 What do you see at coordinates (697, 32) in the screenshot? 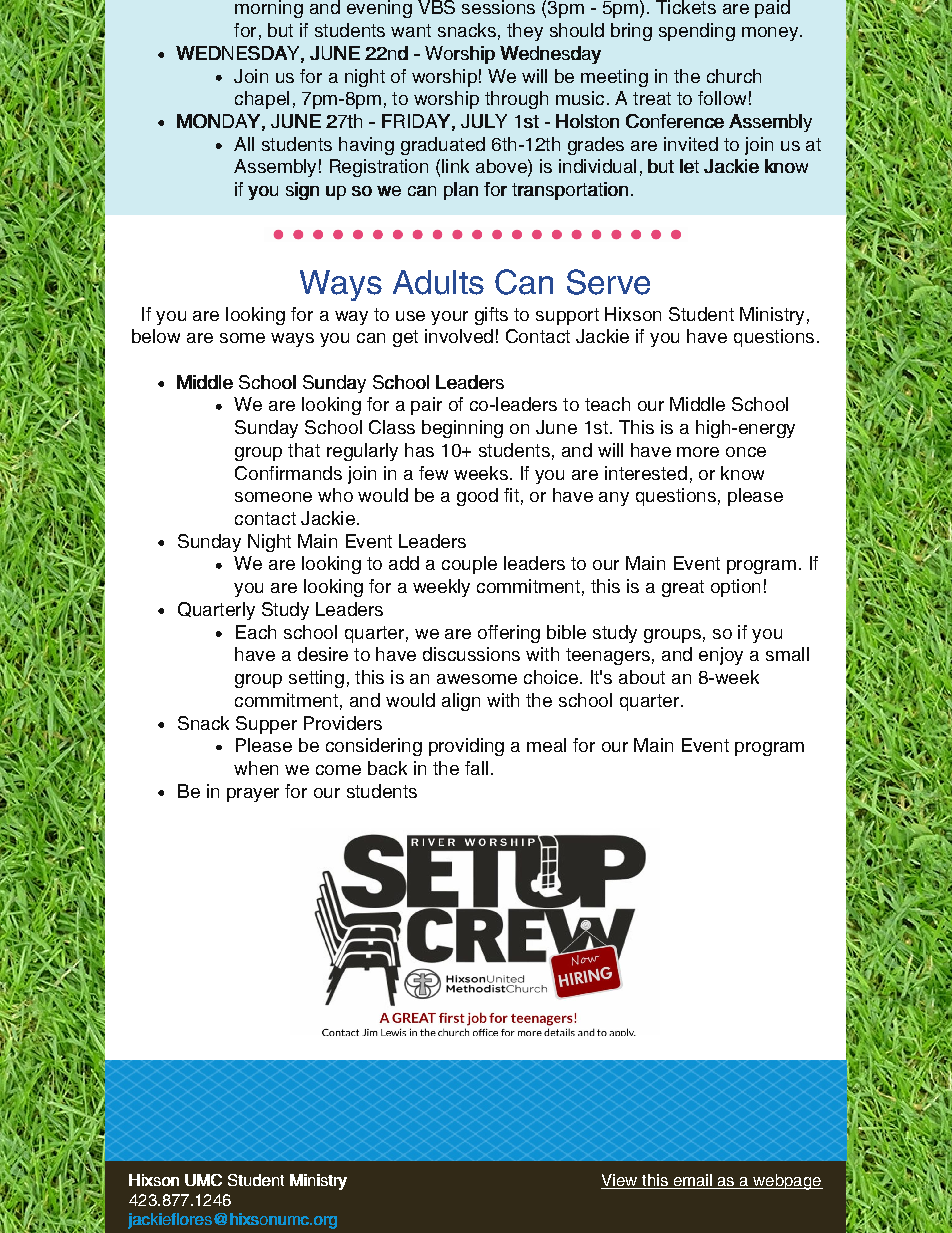
I see `spending` at bounding box center [697, 32].
